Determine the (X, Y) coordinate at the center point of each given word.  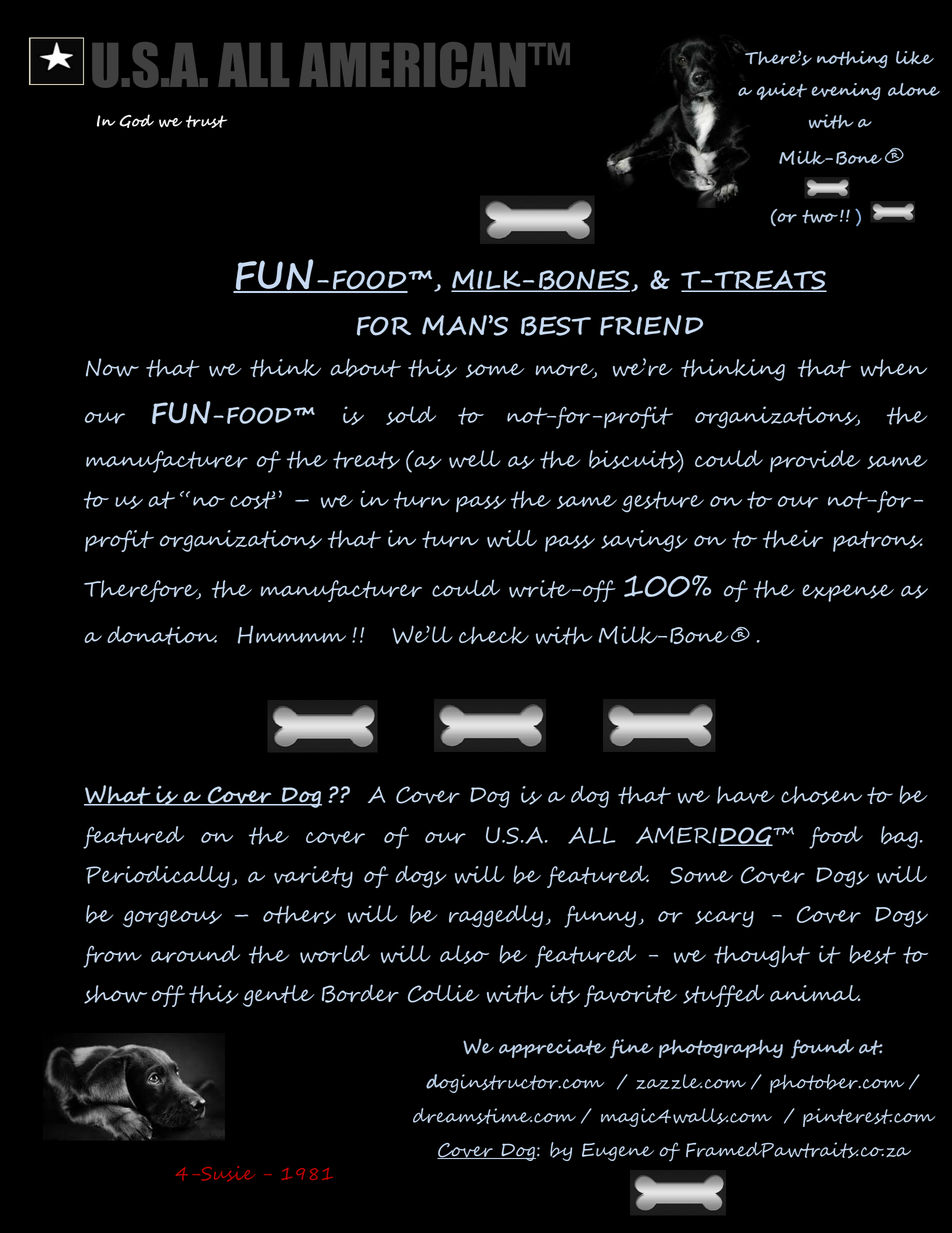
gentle (279, 996)
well (475, 459)
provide (815, 461)
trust (206, 121)
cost (253, 500)
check (494, 635)
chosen (821, 795)
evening (846, 91)
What (118, 795)
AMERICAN (412, 65)
